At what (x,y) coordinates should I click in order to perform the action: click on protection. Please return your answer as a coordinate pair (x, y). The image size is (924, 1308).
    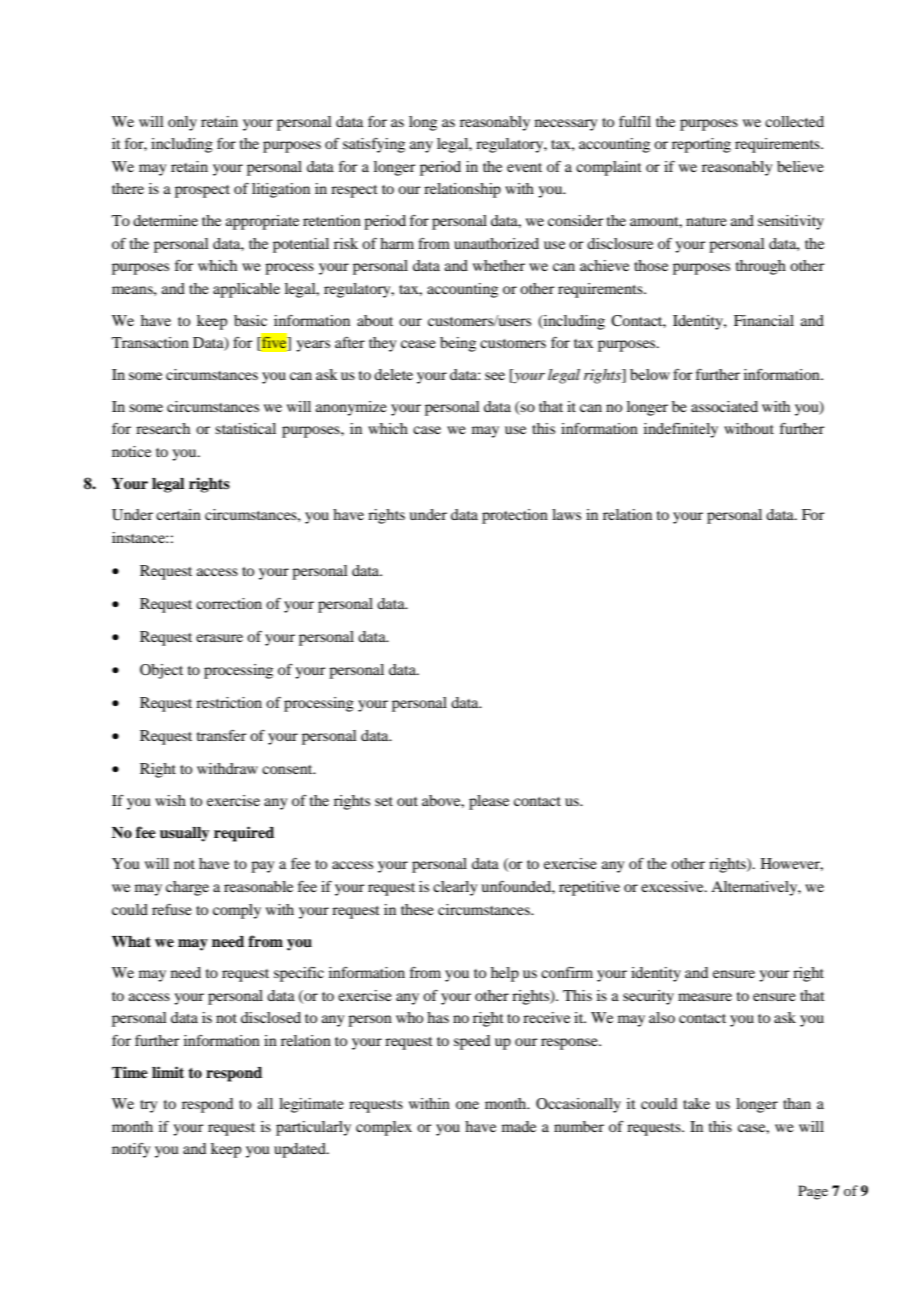
    Looking at the image, I should click on (515, 516).
